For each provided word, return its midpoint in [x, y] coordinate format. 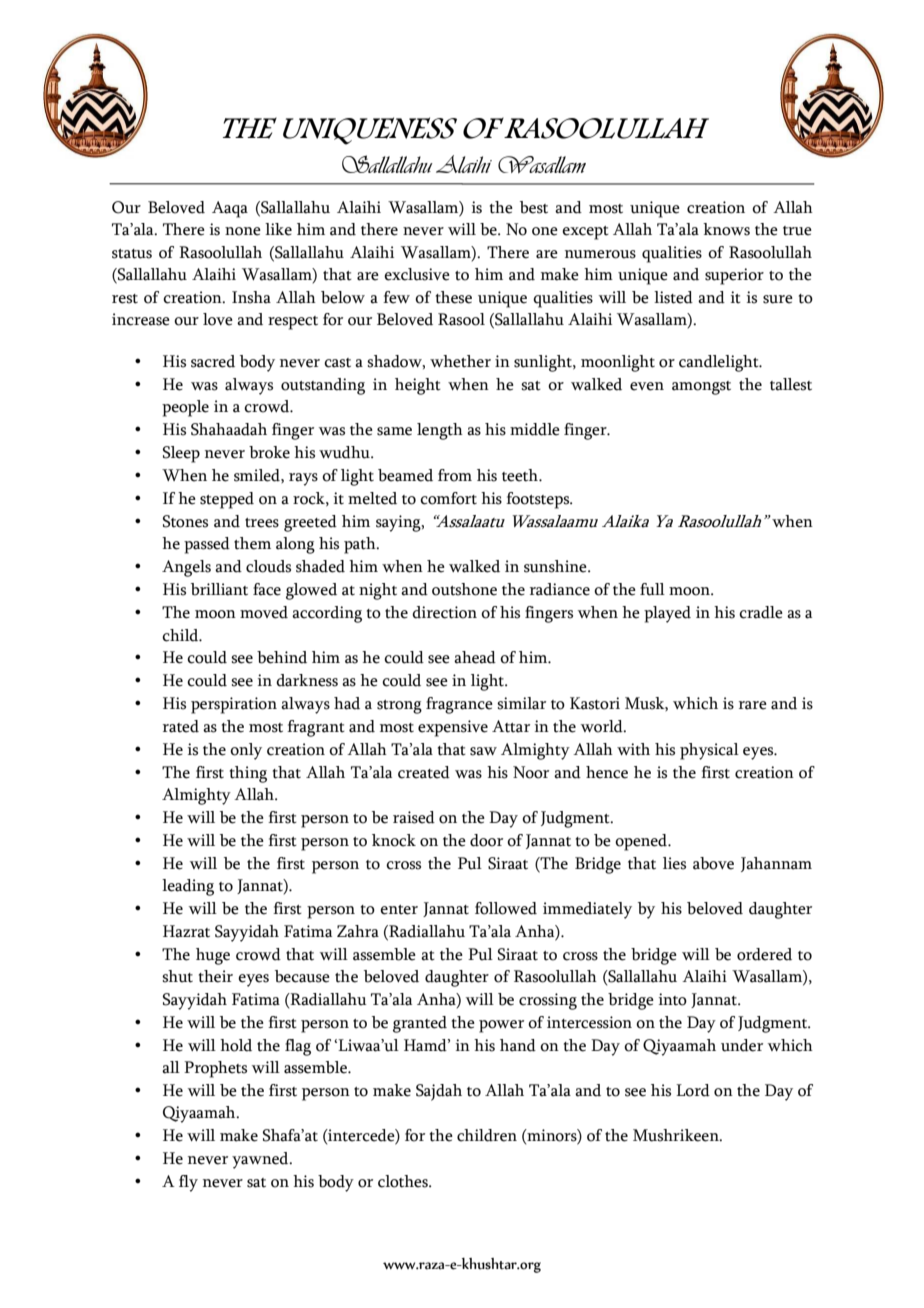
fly [188, 1183]
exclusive [417, 274]
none [243, 231]
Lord [693, 1090]
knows [726, 229]
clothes [404, 1181]
